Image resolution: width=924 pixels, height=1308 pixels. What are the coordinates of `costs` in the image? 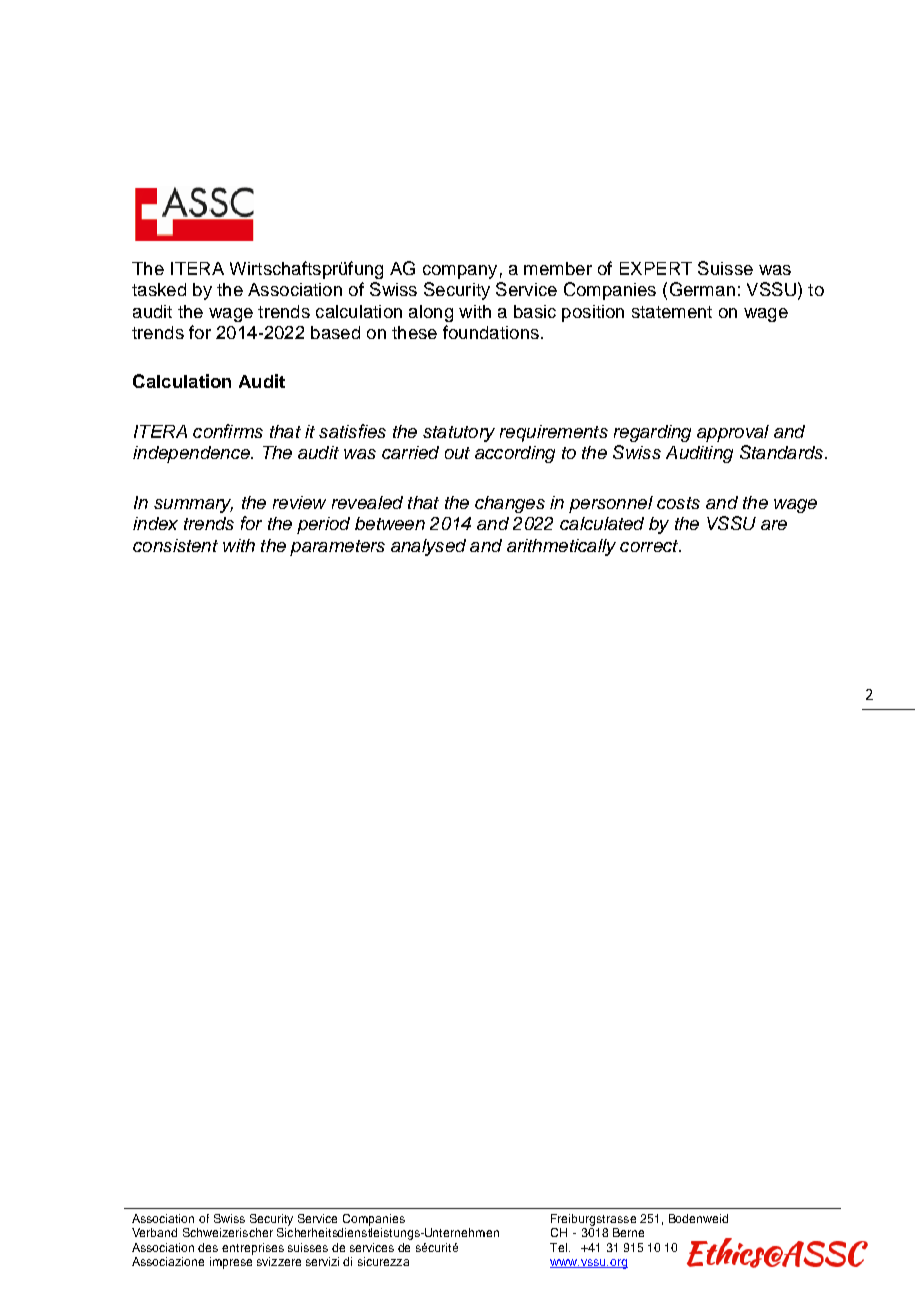 It's located at (678, 503).
